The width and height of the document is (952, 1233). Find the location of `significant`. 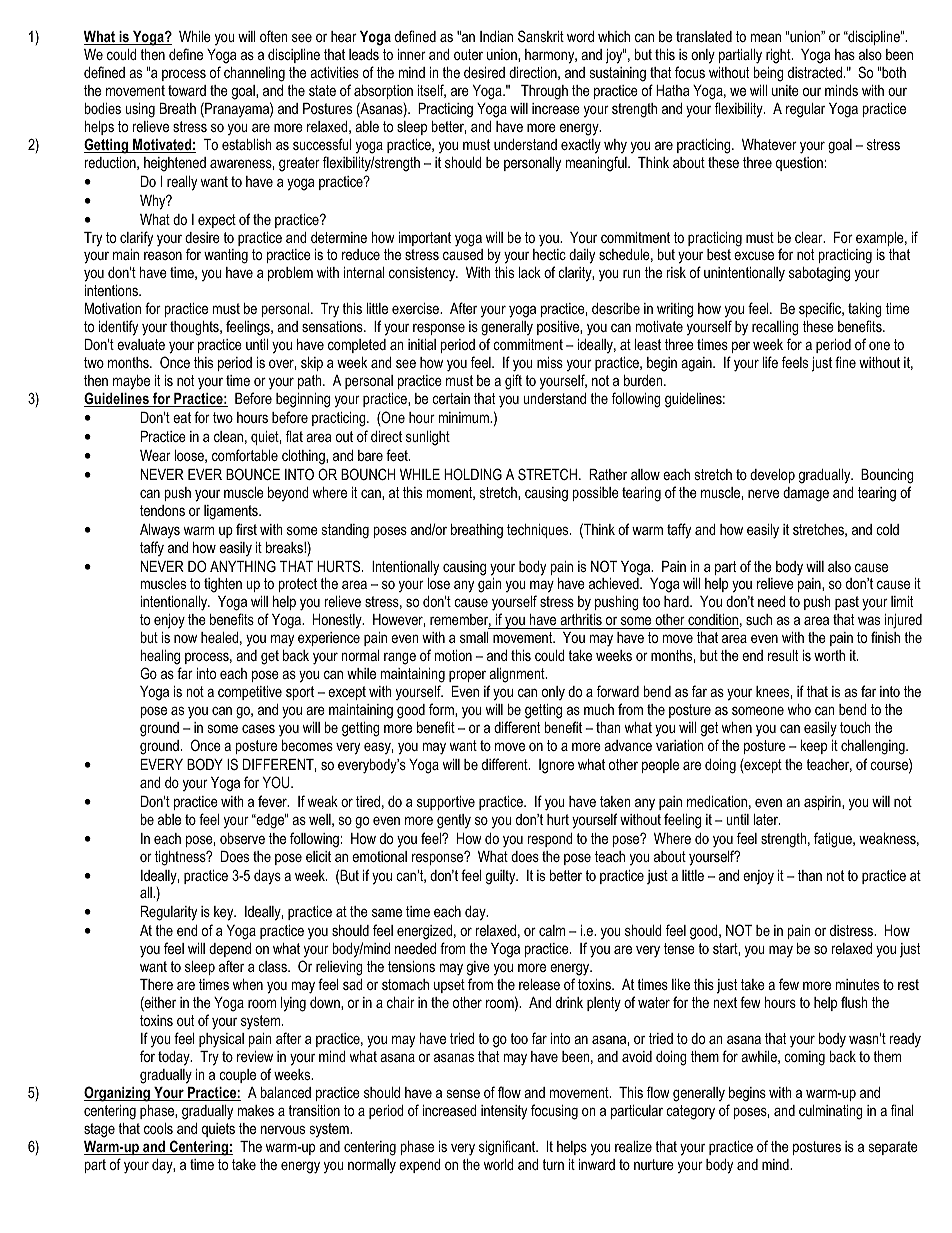

significant is located at coordinates (508, 1148).
